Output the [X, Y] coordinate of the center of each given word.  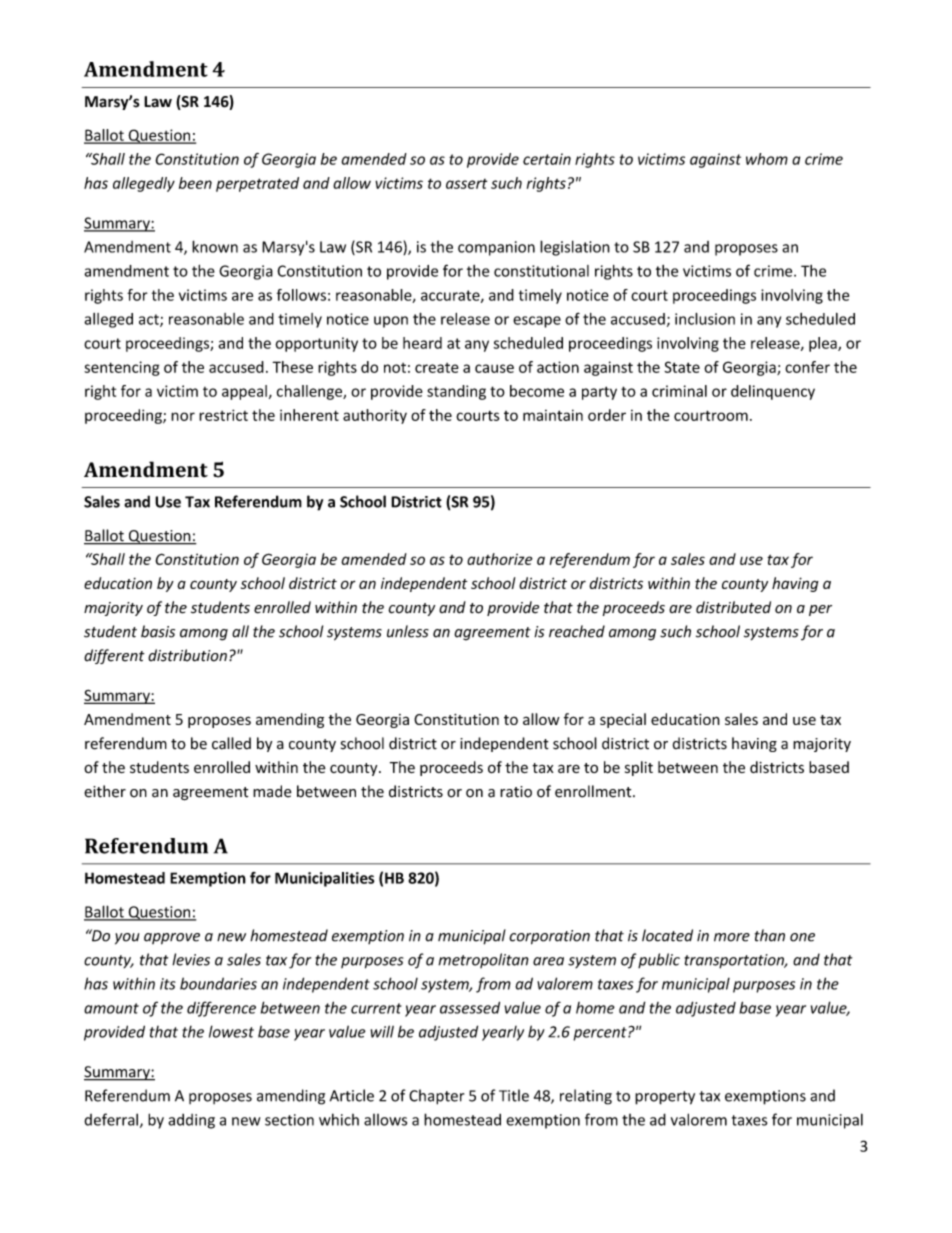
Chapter [436, 1097]
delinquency [773, 392]
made [272, 791]
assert [466, 184]
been [195, 183]
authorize [500, 559]
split [639, 768]
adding [191, 1121]
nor [183, 416]
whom [767, 159]
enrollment [594, 791]
